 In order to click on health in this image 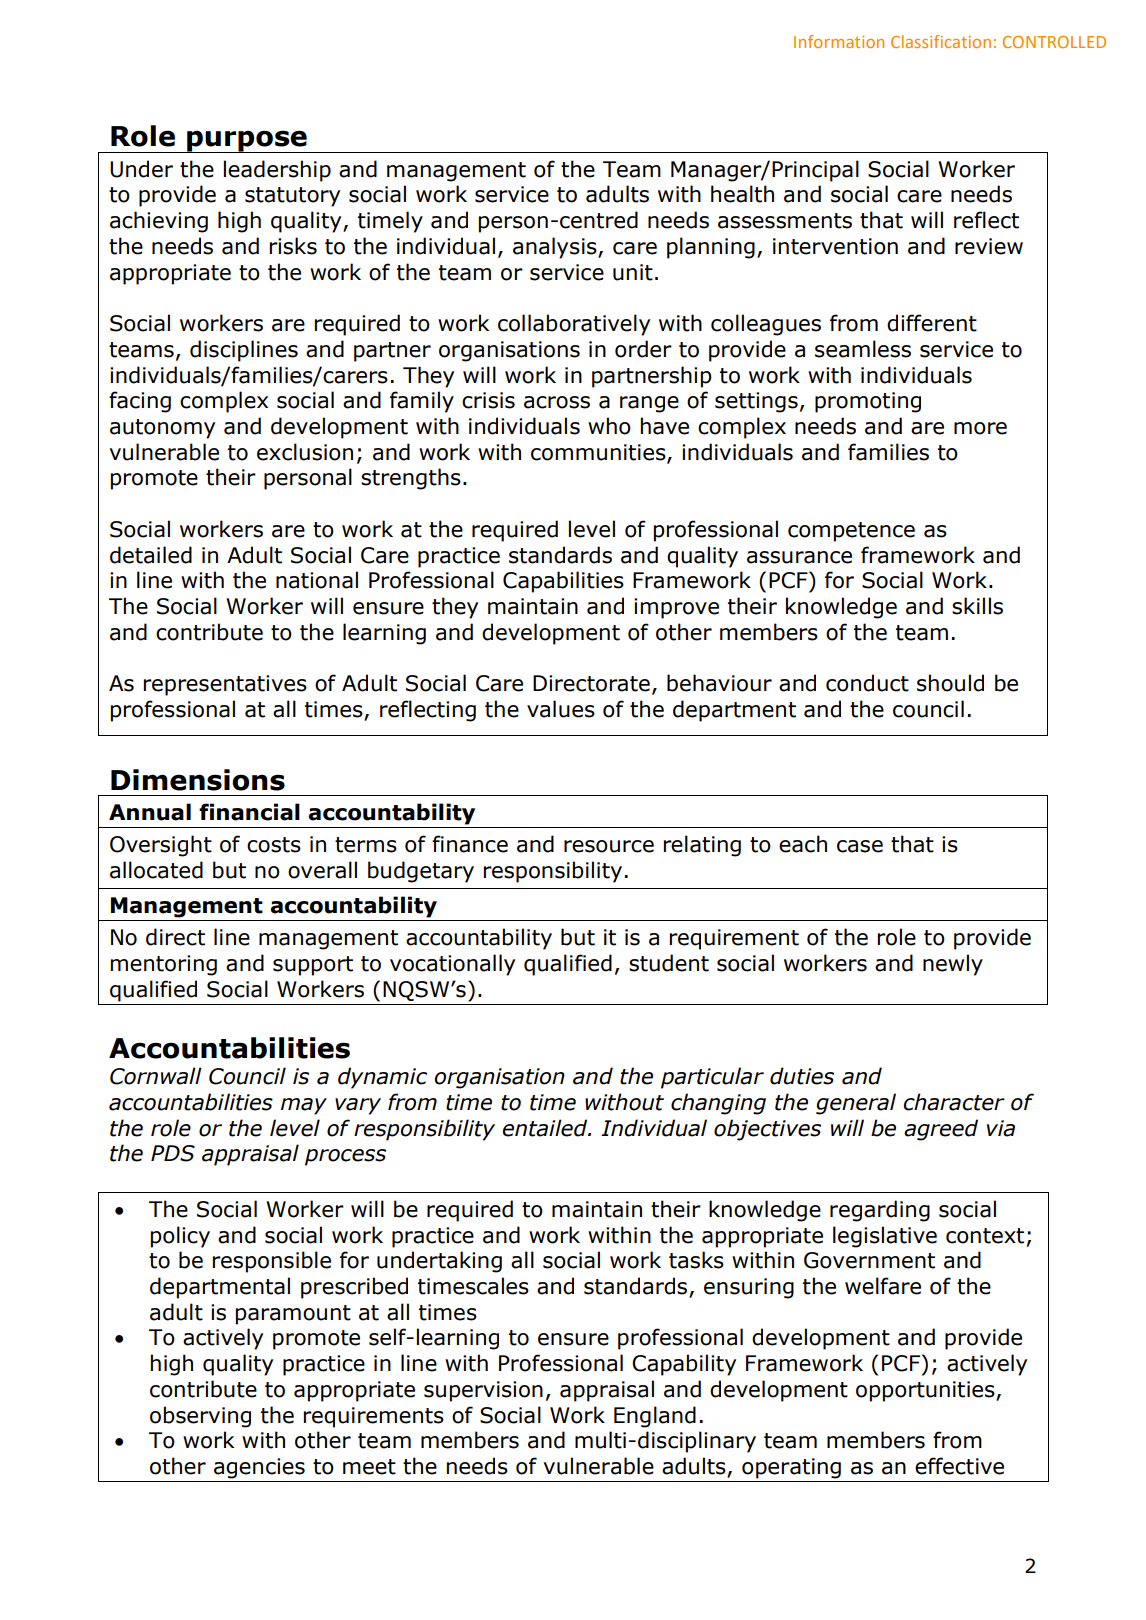, I will do `click(742, 194)`.
